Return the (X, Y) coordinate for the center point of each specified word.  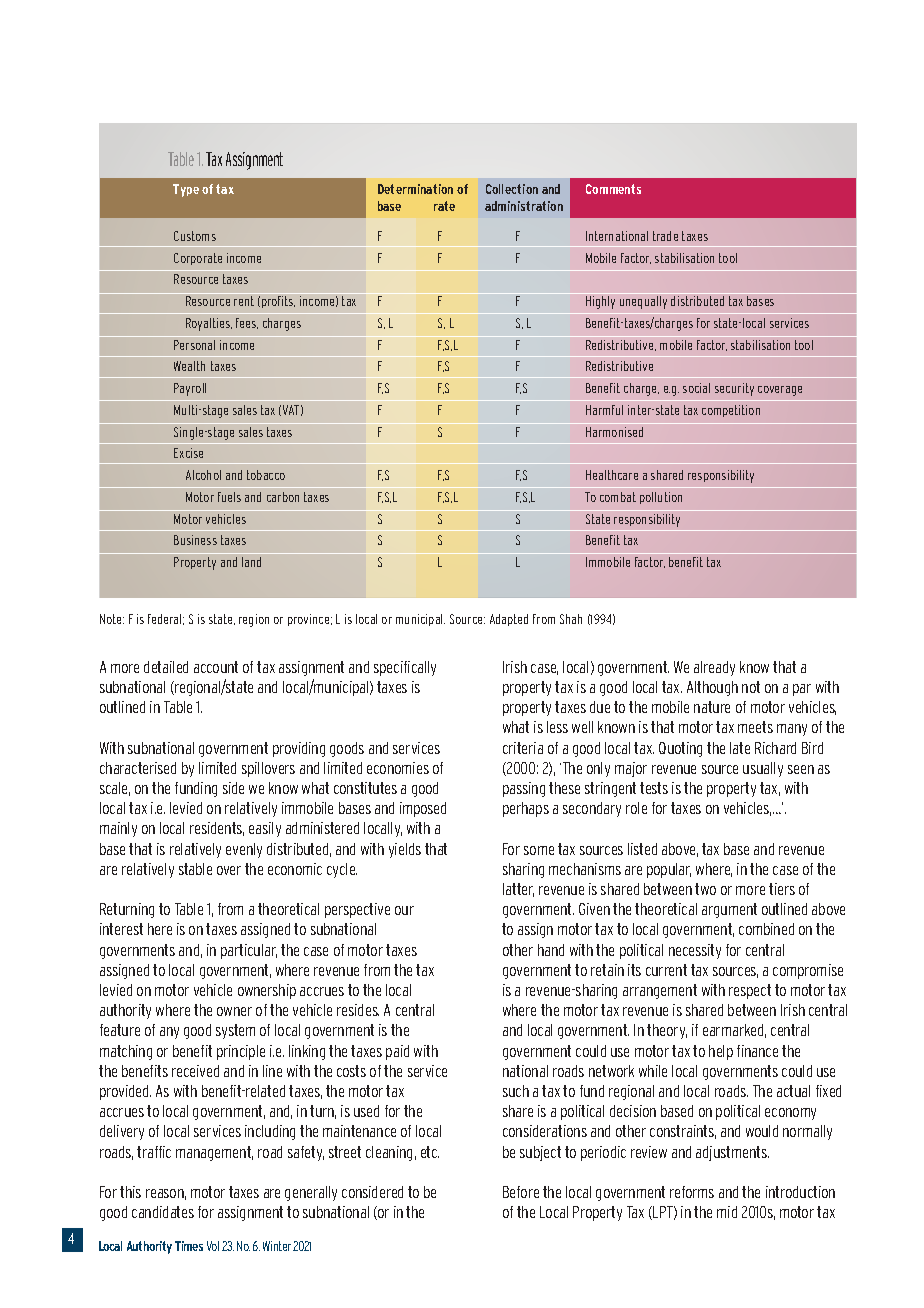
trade (665, 236)
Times (189, 1246)
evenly (244, 850)
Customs (195, 236)
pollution (661, 498)
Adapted (509, 620)
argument (729, 910)
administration (524, 206)
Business (195, 540)
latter (518, 890)
